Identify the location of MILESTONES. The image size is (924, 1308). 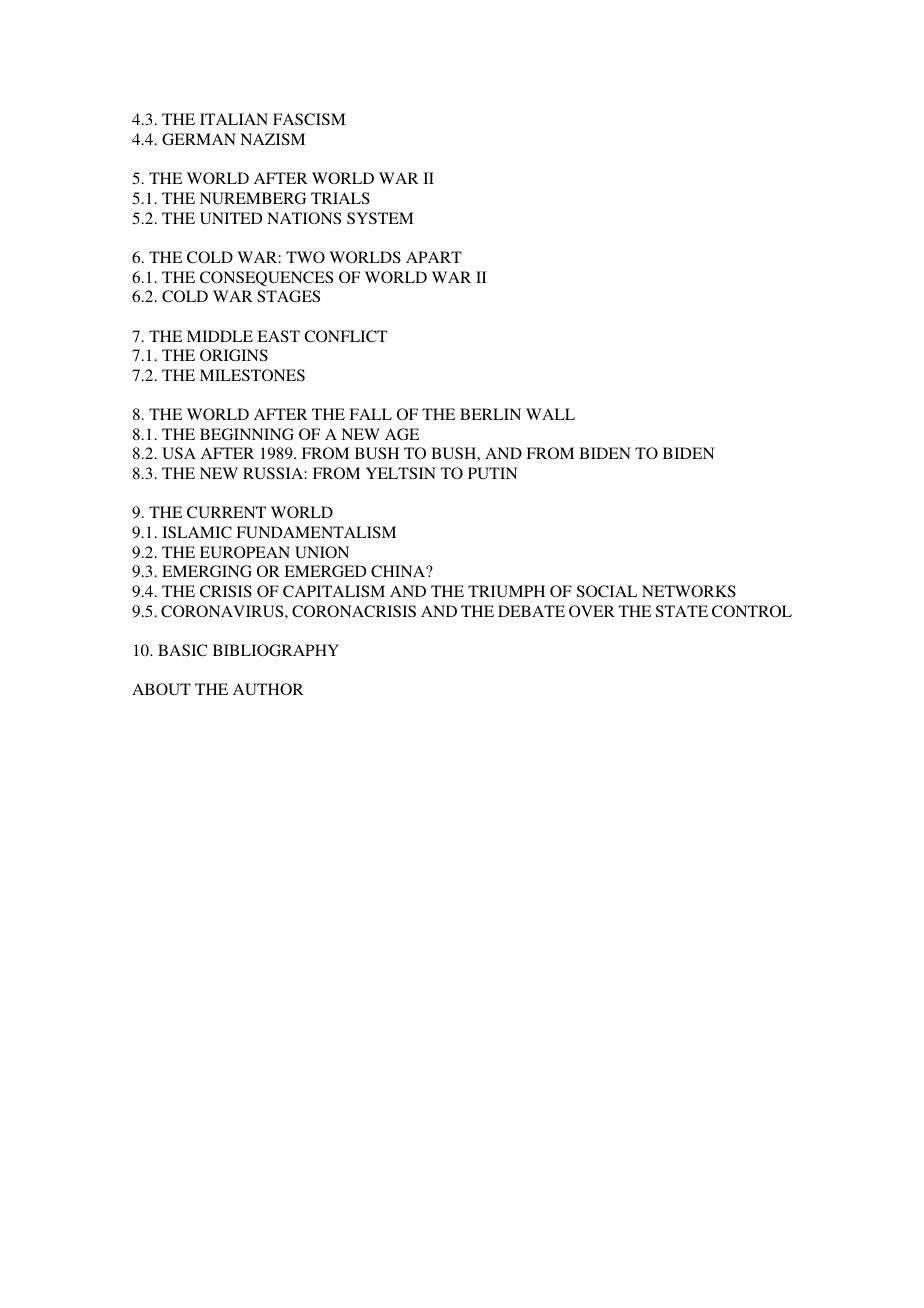
(252, 375).
